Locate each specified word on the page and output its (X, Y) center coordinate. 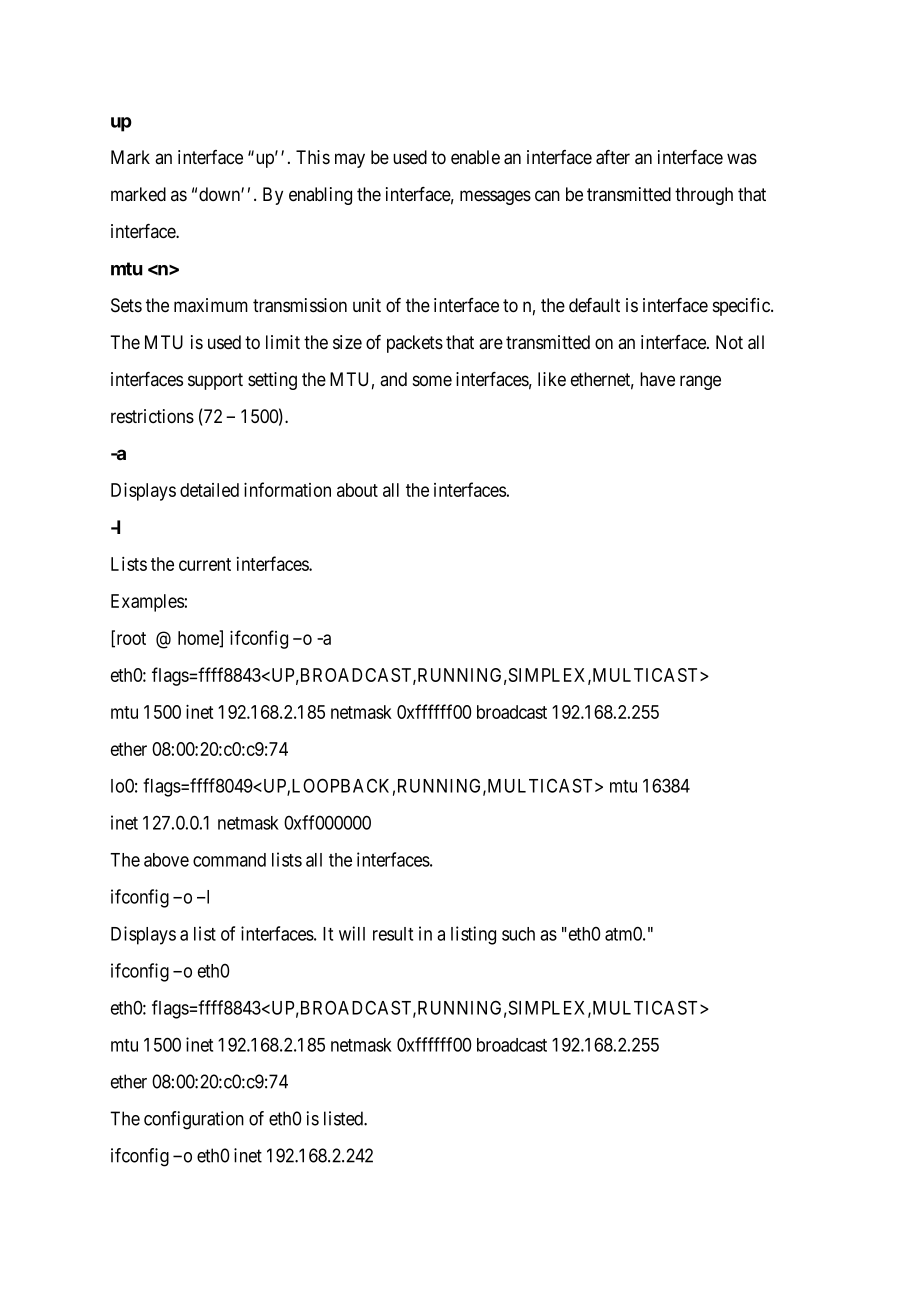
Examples (147, 603)
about (357, 490)
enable (475, 157)
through (704, 196)
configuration (194, 1120)
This (313, 157)
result (393, 934)
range (700, 382)
